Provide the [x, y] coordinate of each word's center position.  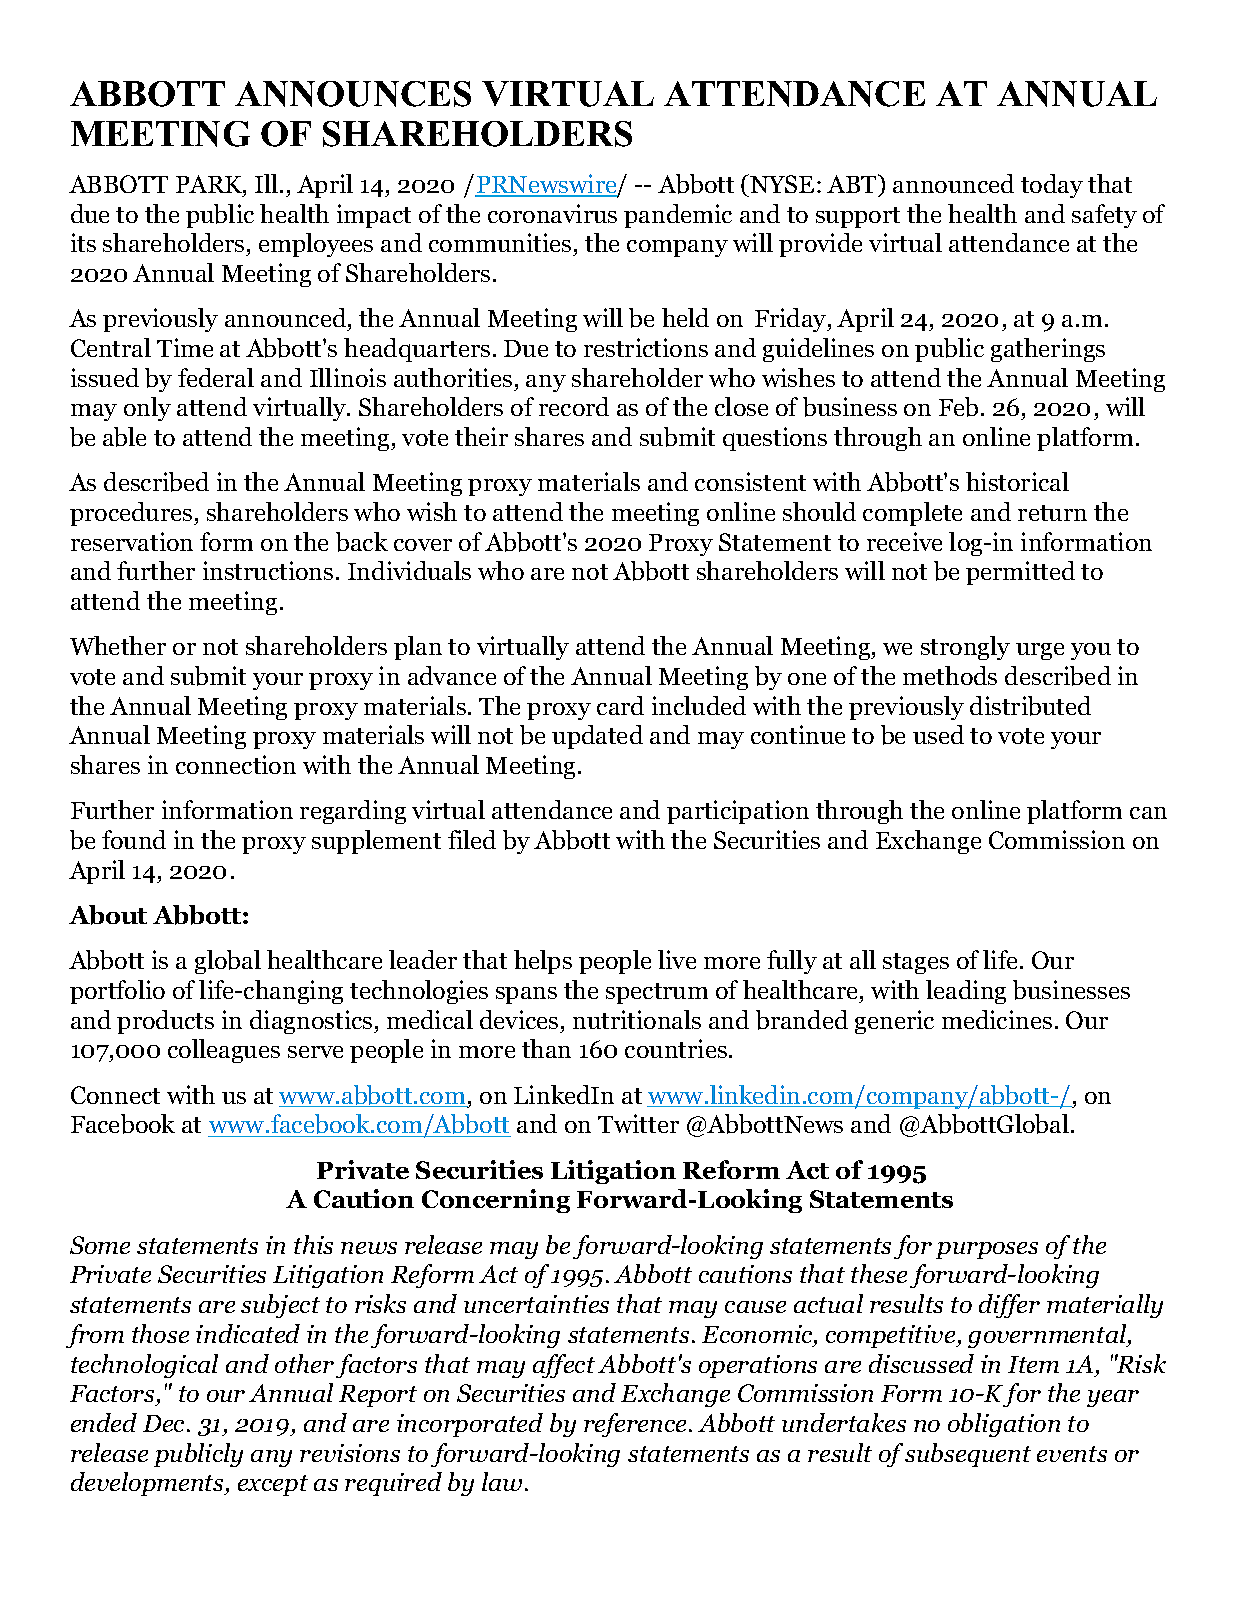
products [165, 1022]
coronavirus [552, 213]
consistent [750, 481]
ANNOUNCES [353, 94]
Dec [165, 1423]
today [1052, 186]
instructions [268, 570]
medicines [997, 1019]
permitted [1020, 573]
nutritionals [637, 1019]
